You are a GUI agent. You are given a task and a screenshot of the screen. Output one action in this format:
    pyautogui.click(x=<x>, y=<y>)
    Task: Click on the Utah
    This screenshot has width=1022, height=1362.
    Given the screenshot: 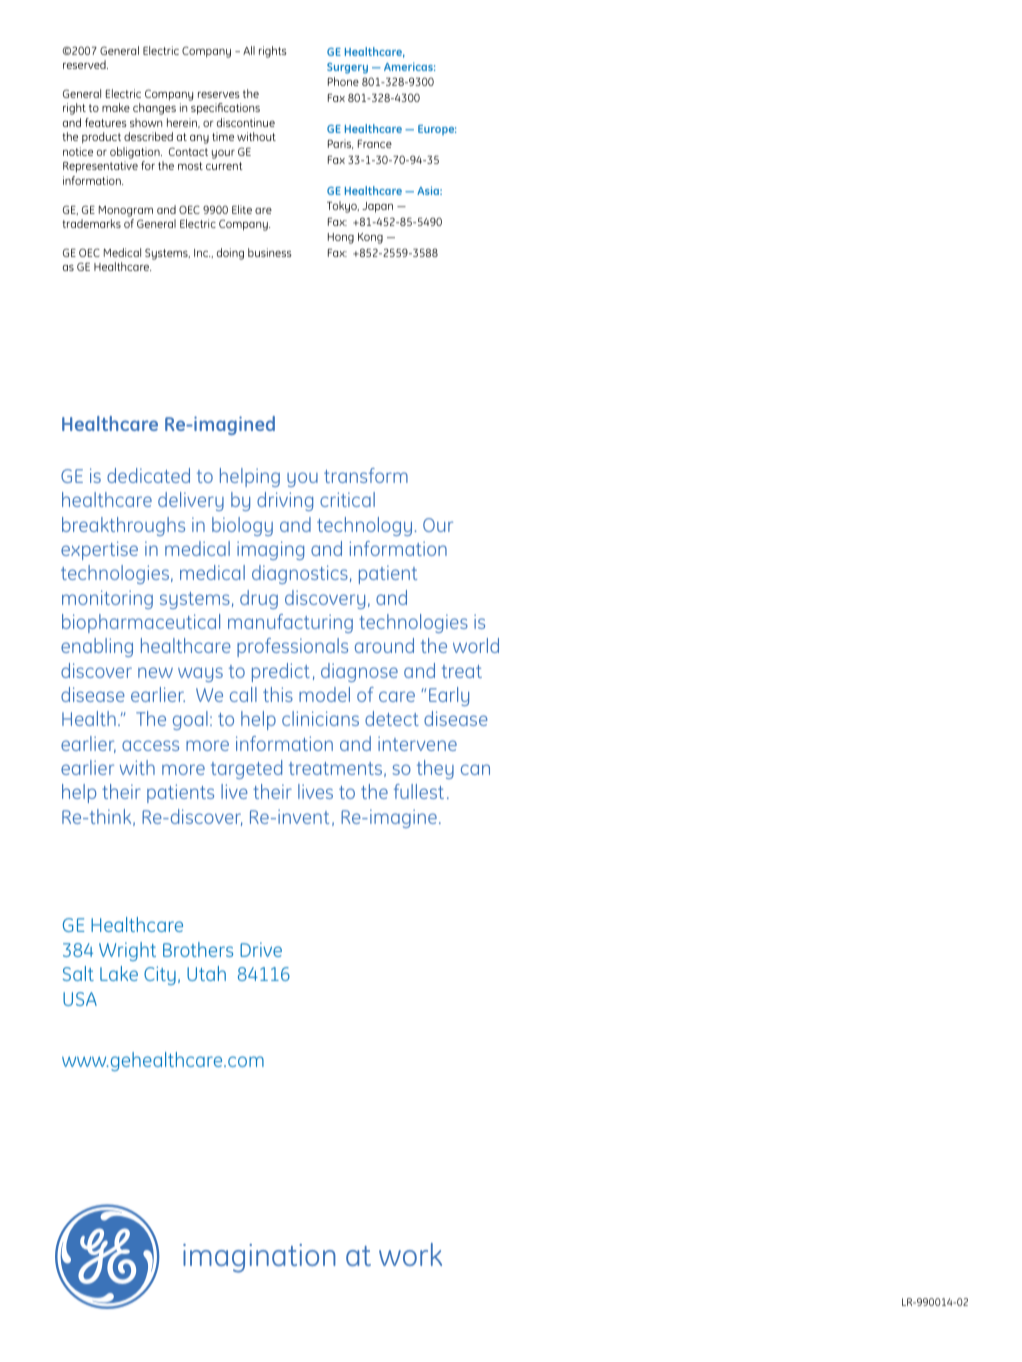 What is the action you would take?
    pyautogui.click(x=206, y=973)
